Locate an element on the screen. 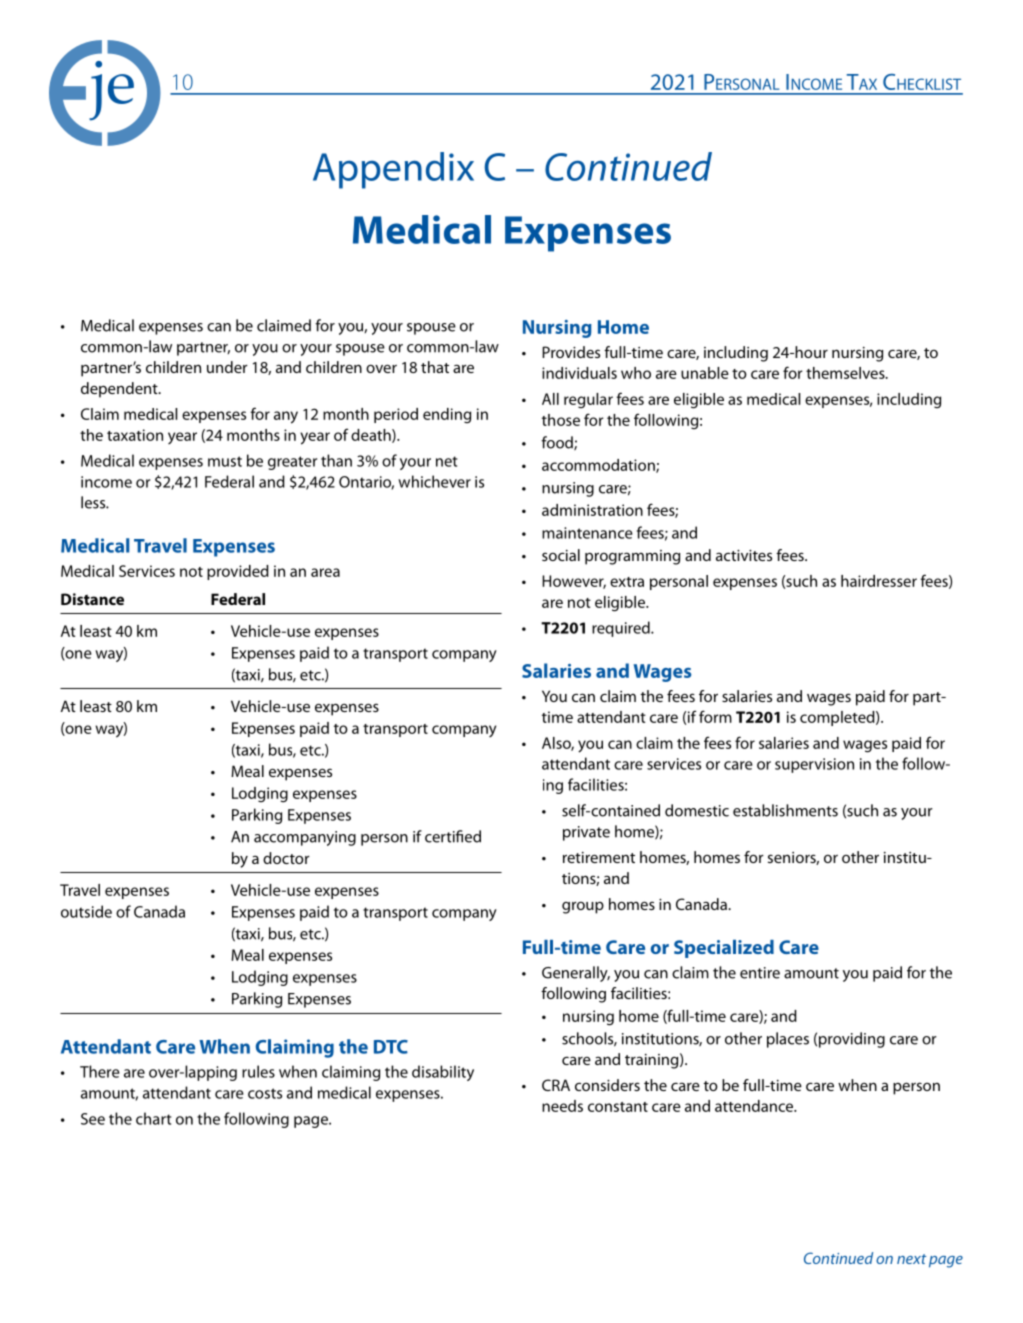 Image resolution: width=1023 pixels, height=1323 pixels. Distance is located at coordinates (92, 599).
